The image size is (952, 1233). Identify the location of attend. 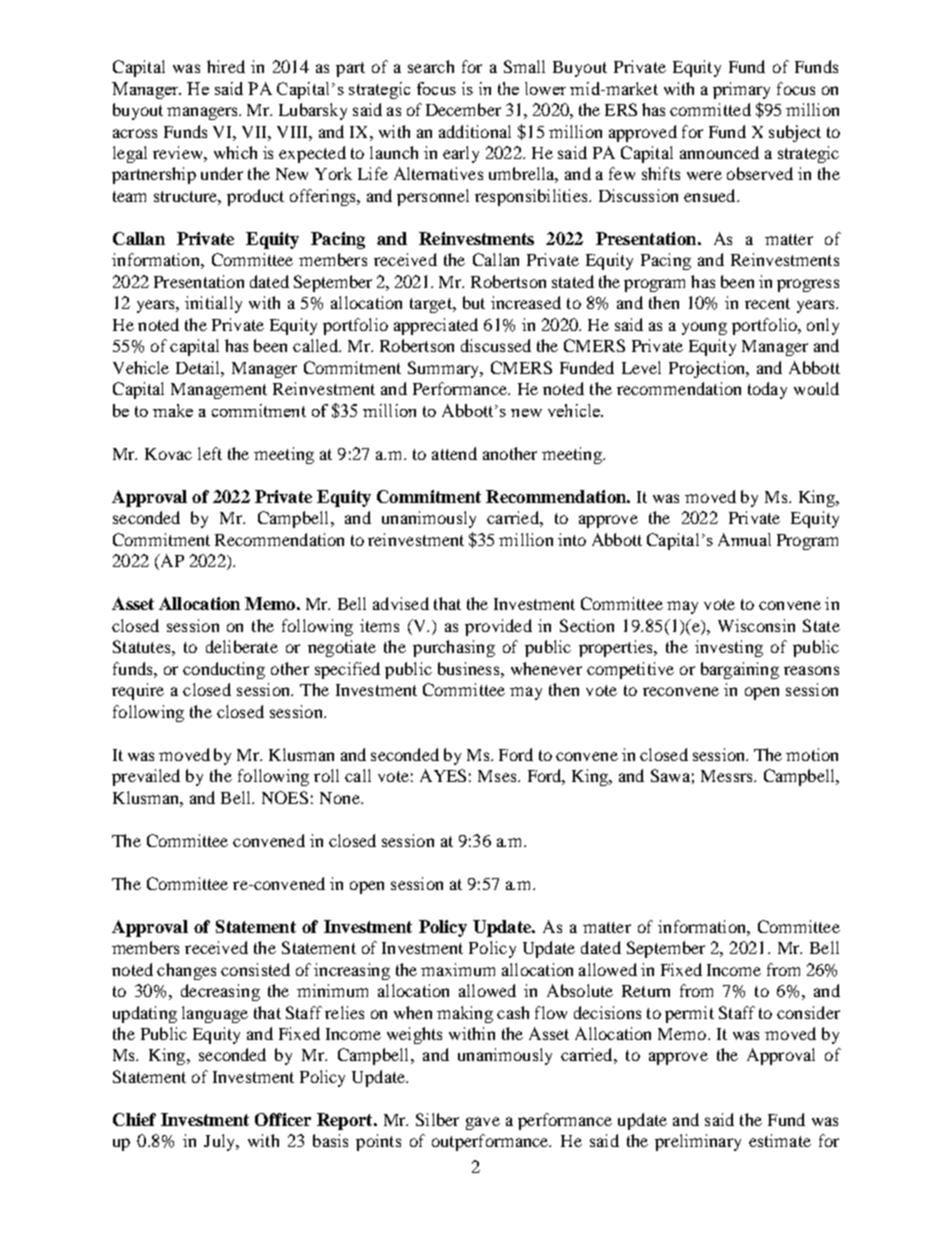
(454, 453).
